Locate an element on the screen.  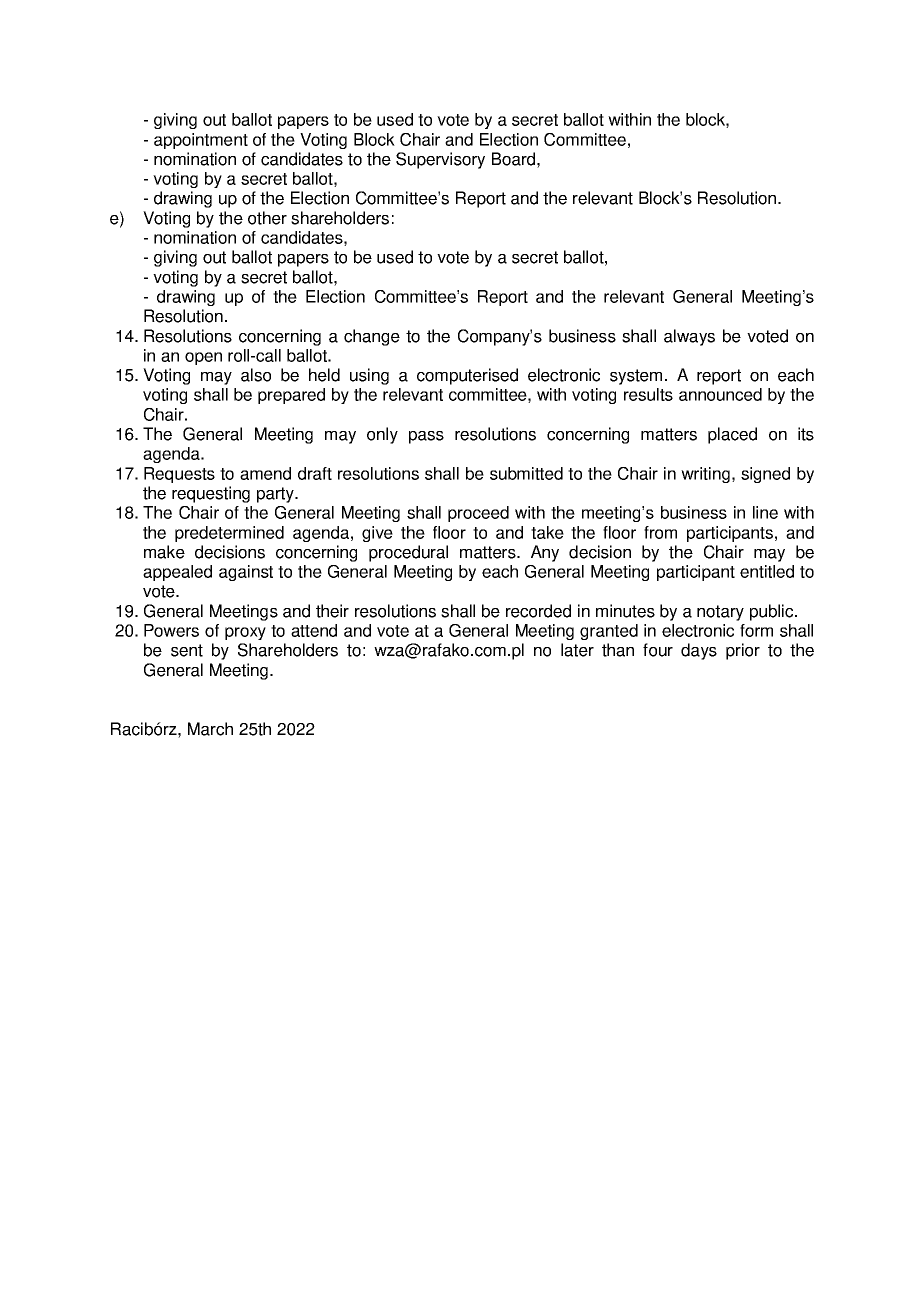
Supervisory is located at coordinates (440, 160).
